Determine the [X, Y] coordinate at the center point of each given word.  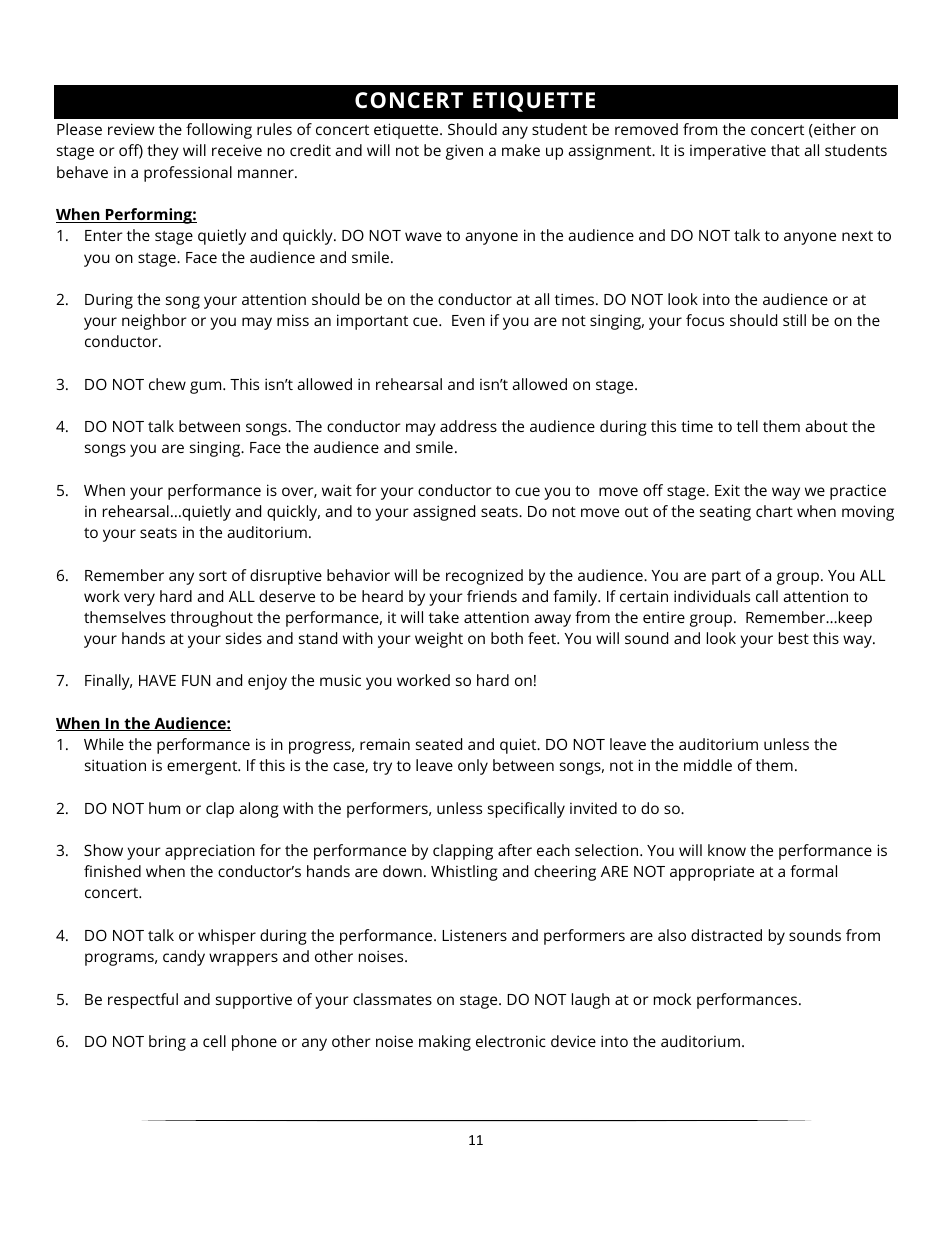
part [726, 578]
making [445, 1043]
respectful [143, 1001]
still [794, 320]
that [785, 150]
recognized [484, 577]
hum [164, 808]
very [139, 599]
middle [708, 765]
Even [468, 320]
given [464, 152]
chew [167, 384]
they [163, 152]
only [473, 767]
